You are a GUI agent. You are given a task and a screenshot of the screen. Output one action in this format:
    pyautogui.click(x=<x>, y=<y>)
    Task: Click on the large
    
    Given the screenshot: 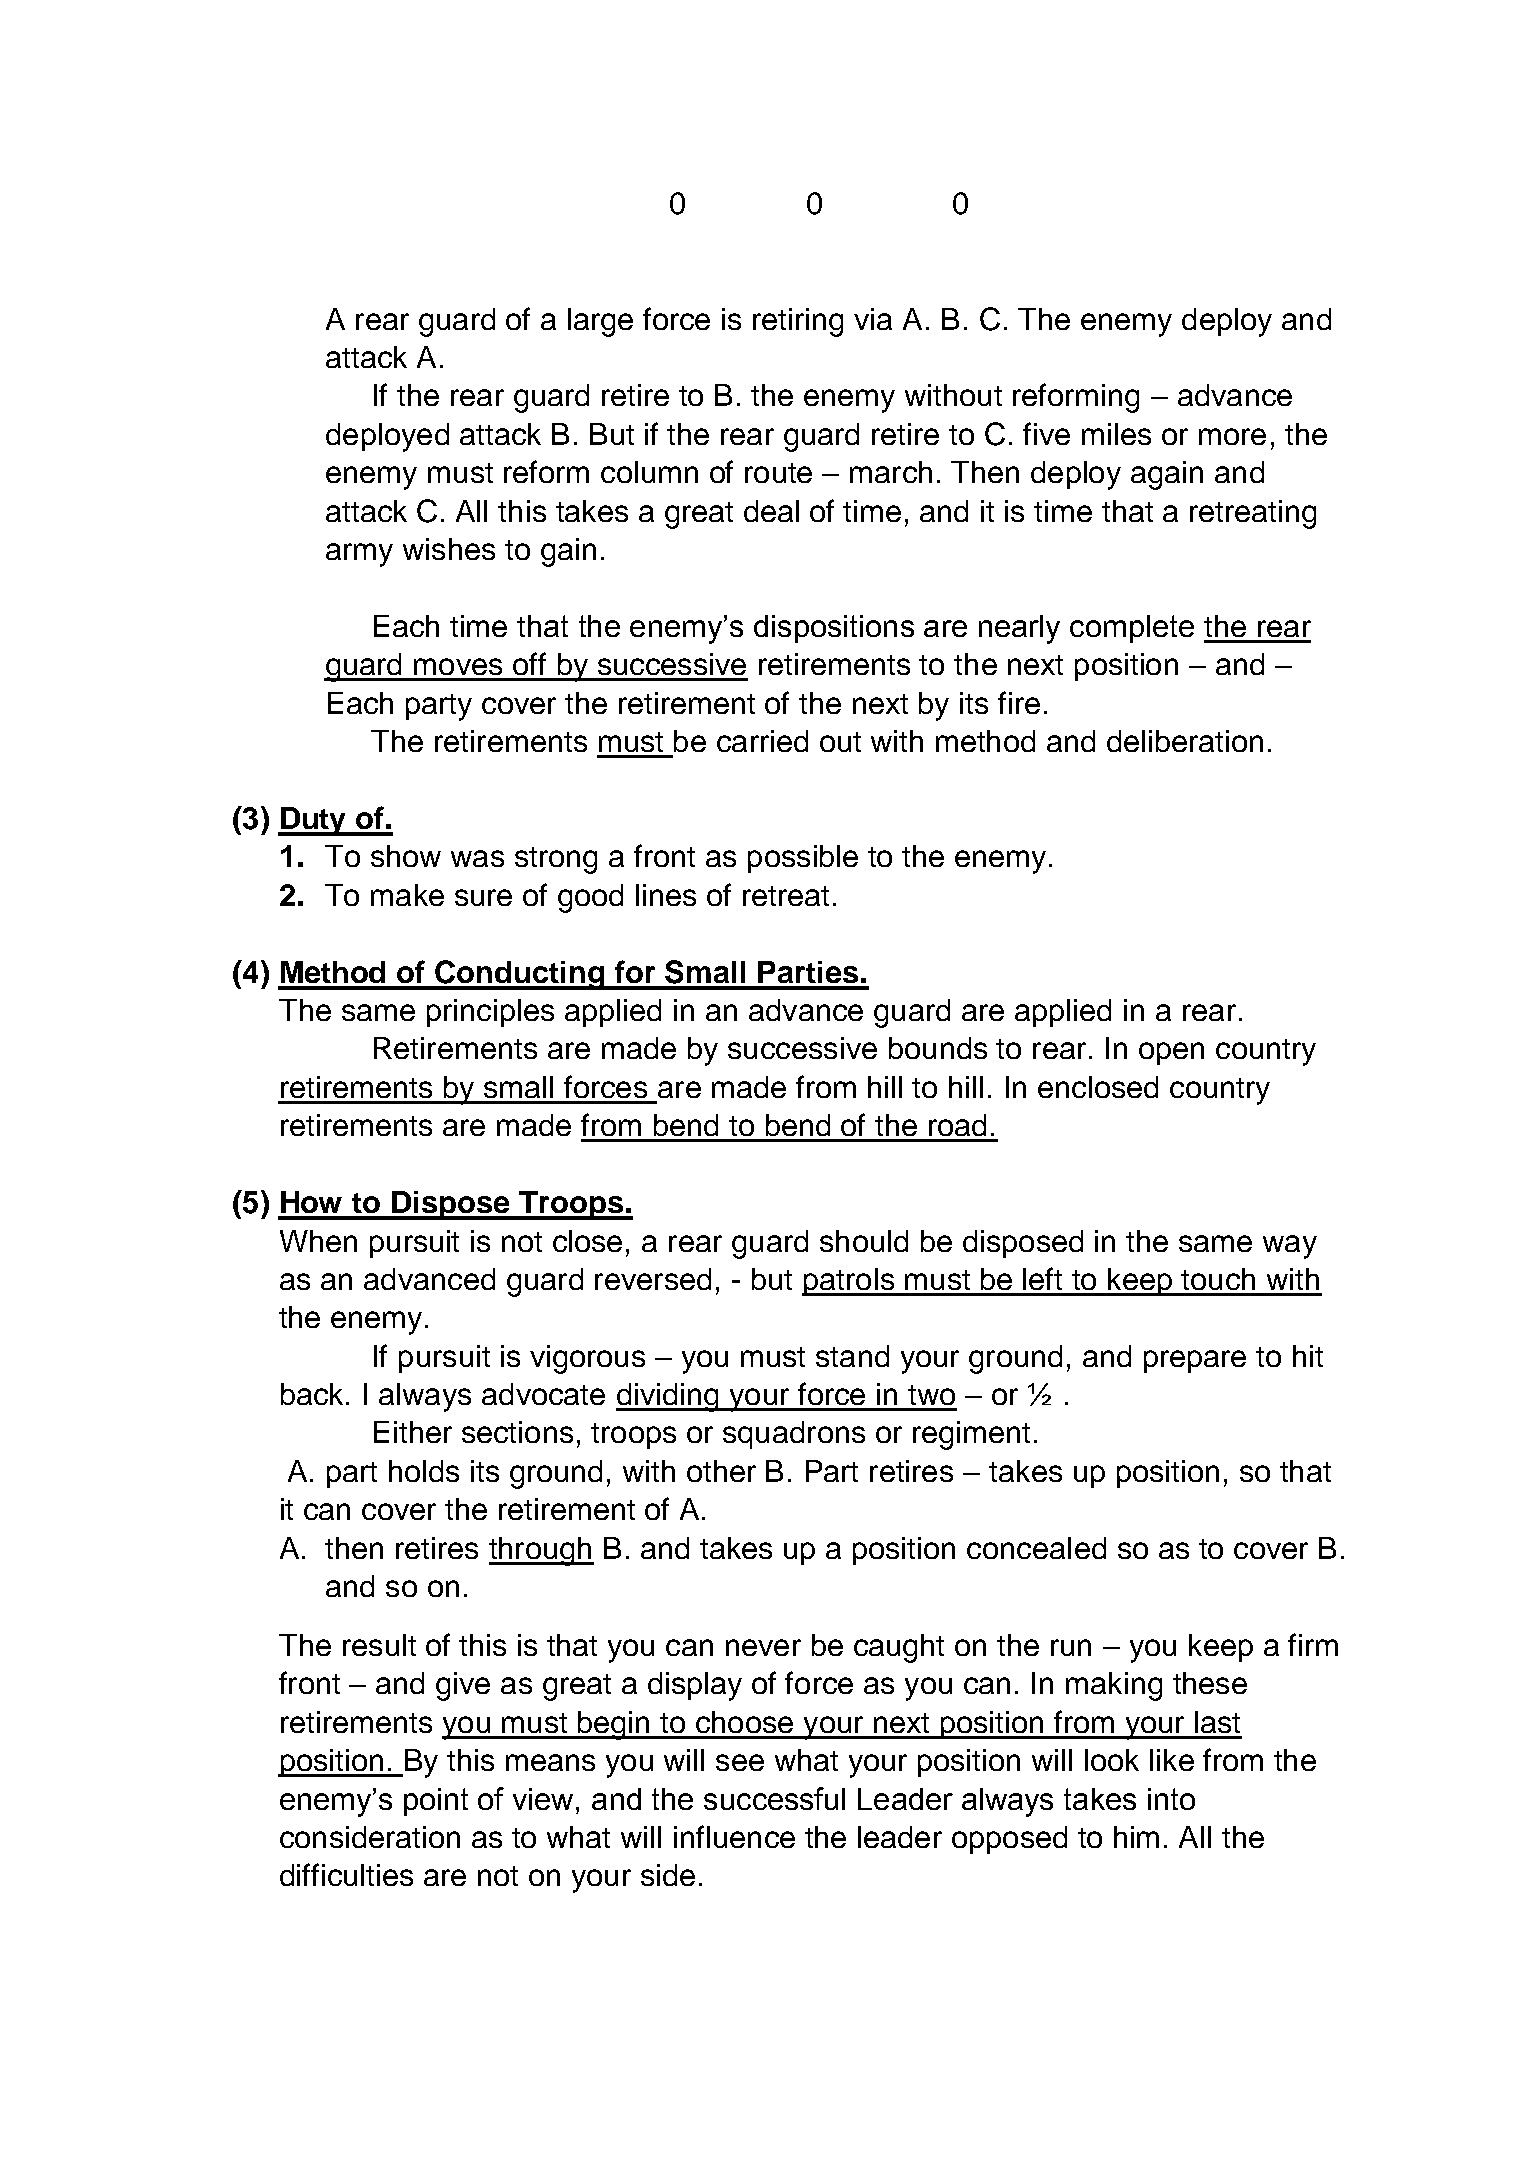 What is the action you would take?
    pyautogui.click(x=600, y=322)
